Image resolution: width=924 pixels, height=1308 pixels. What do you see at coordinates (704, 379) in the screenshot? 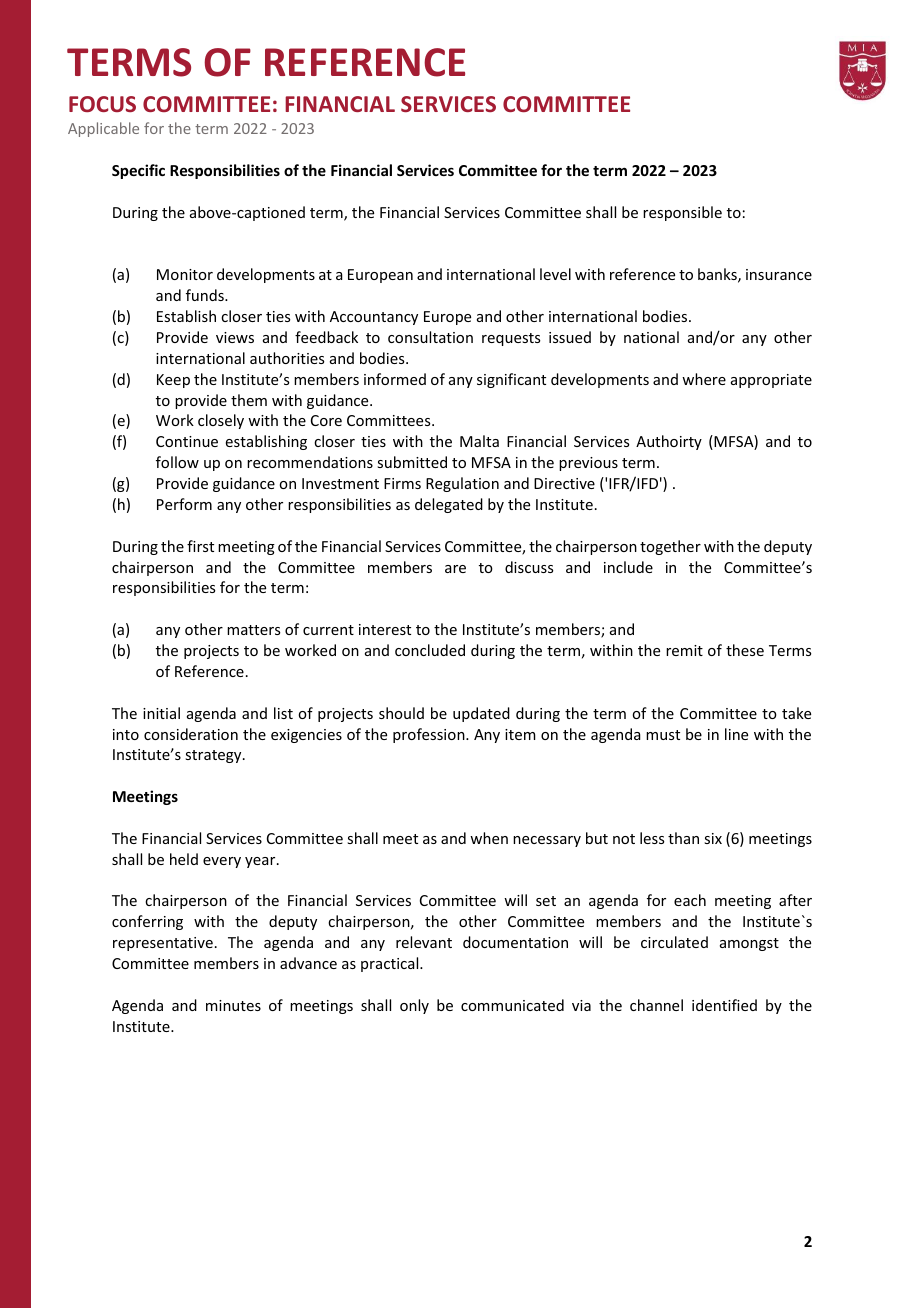
I see `where` at bounding box center [704, 379].
